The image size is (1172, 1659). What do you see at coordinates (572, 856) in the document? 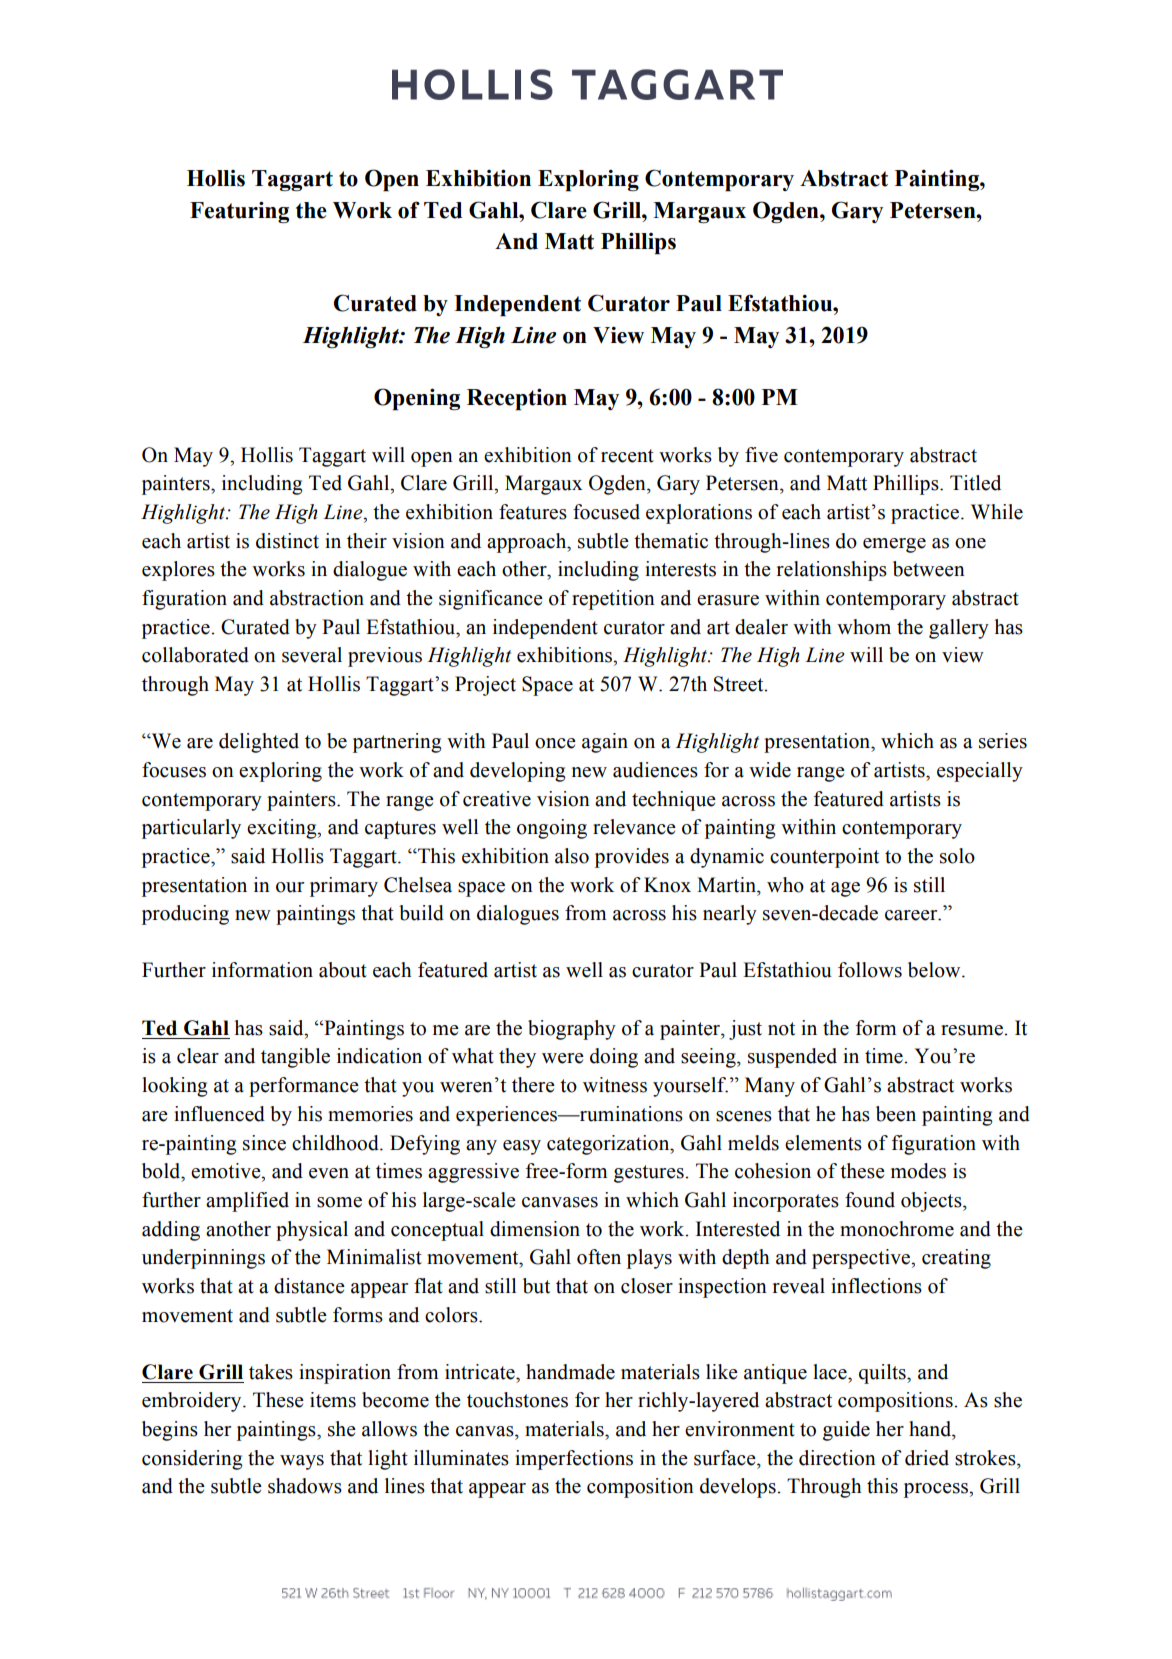
I see `also` at bounding box center [572, 856].
